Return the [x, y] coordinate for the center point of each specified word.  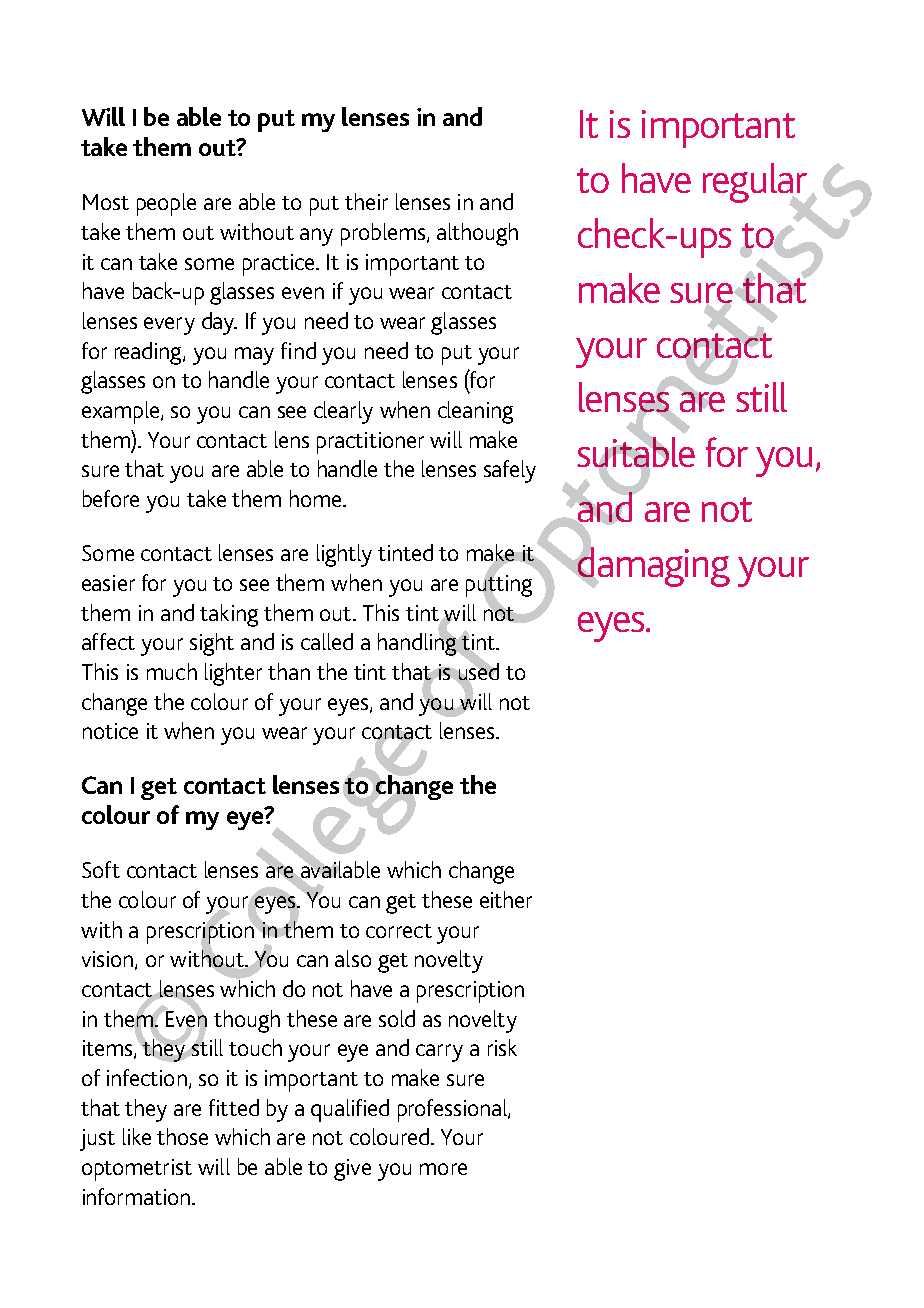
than [289, 671]
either [506, 899]
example [122, 412]
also [353, 958]
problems [383, 234]
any [316, 237]
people [166, 204]
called [327, 641]
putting [499, 585]
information [136, 1196]
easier [108, 583]
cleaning [475, 412]
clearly [343, 412]
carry [439, 1053]
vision [109, 960]
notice [110, 731]
